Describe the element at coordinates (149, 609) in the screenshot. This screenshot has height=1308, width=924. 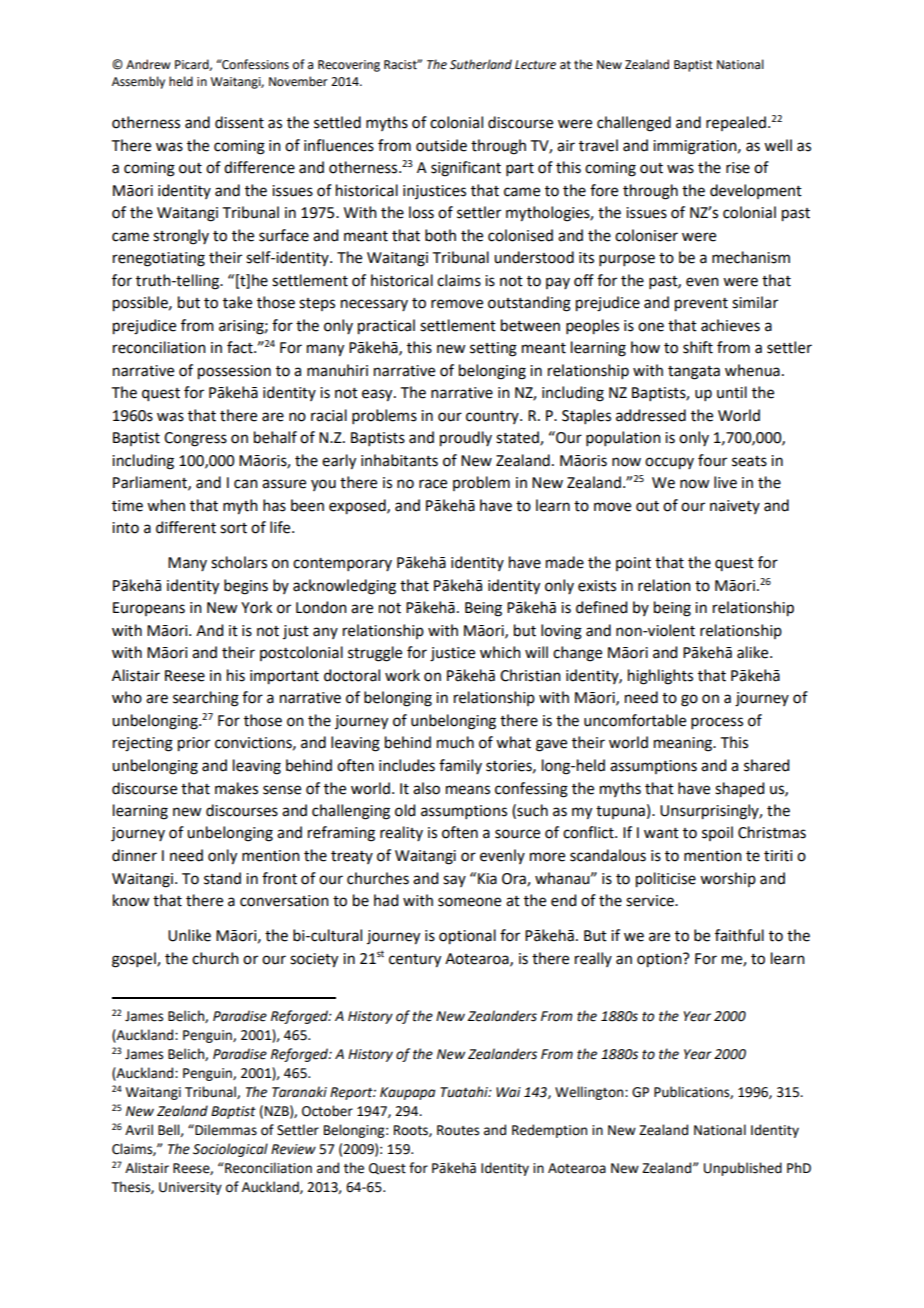
I see `Europeans` at that location.
